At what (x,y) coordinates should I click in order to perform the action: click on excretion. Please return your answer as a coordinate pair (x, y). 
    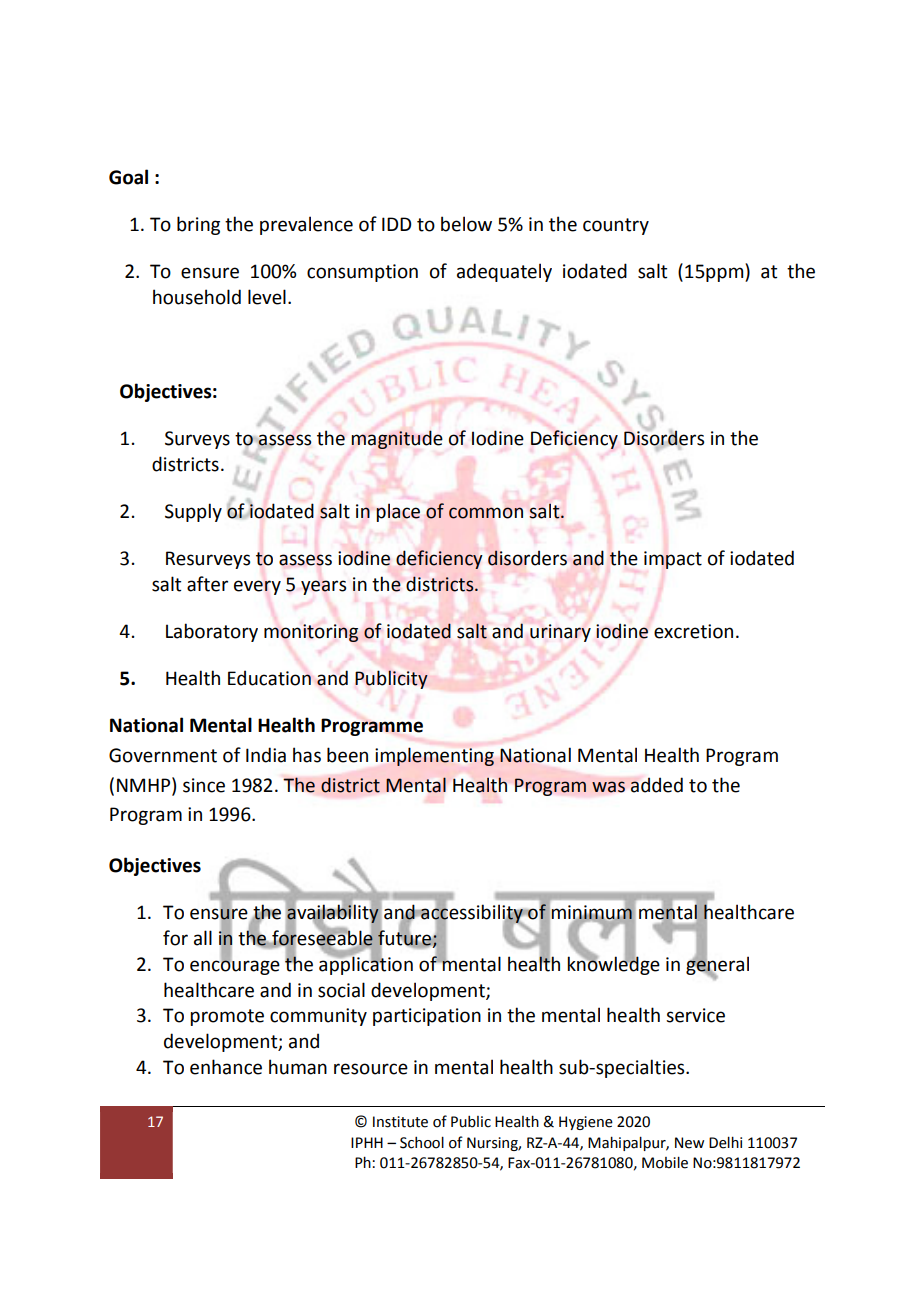
    Looking at the image, I should click on (693, 631).
